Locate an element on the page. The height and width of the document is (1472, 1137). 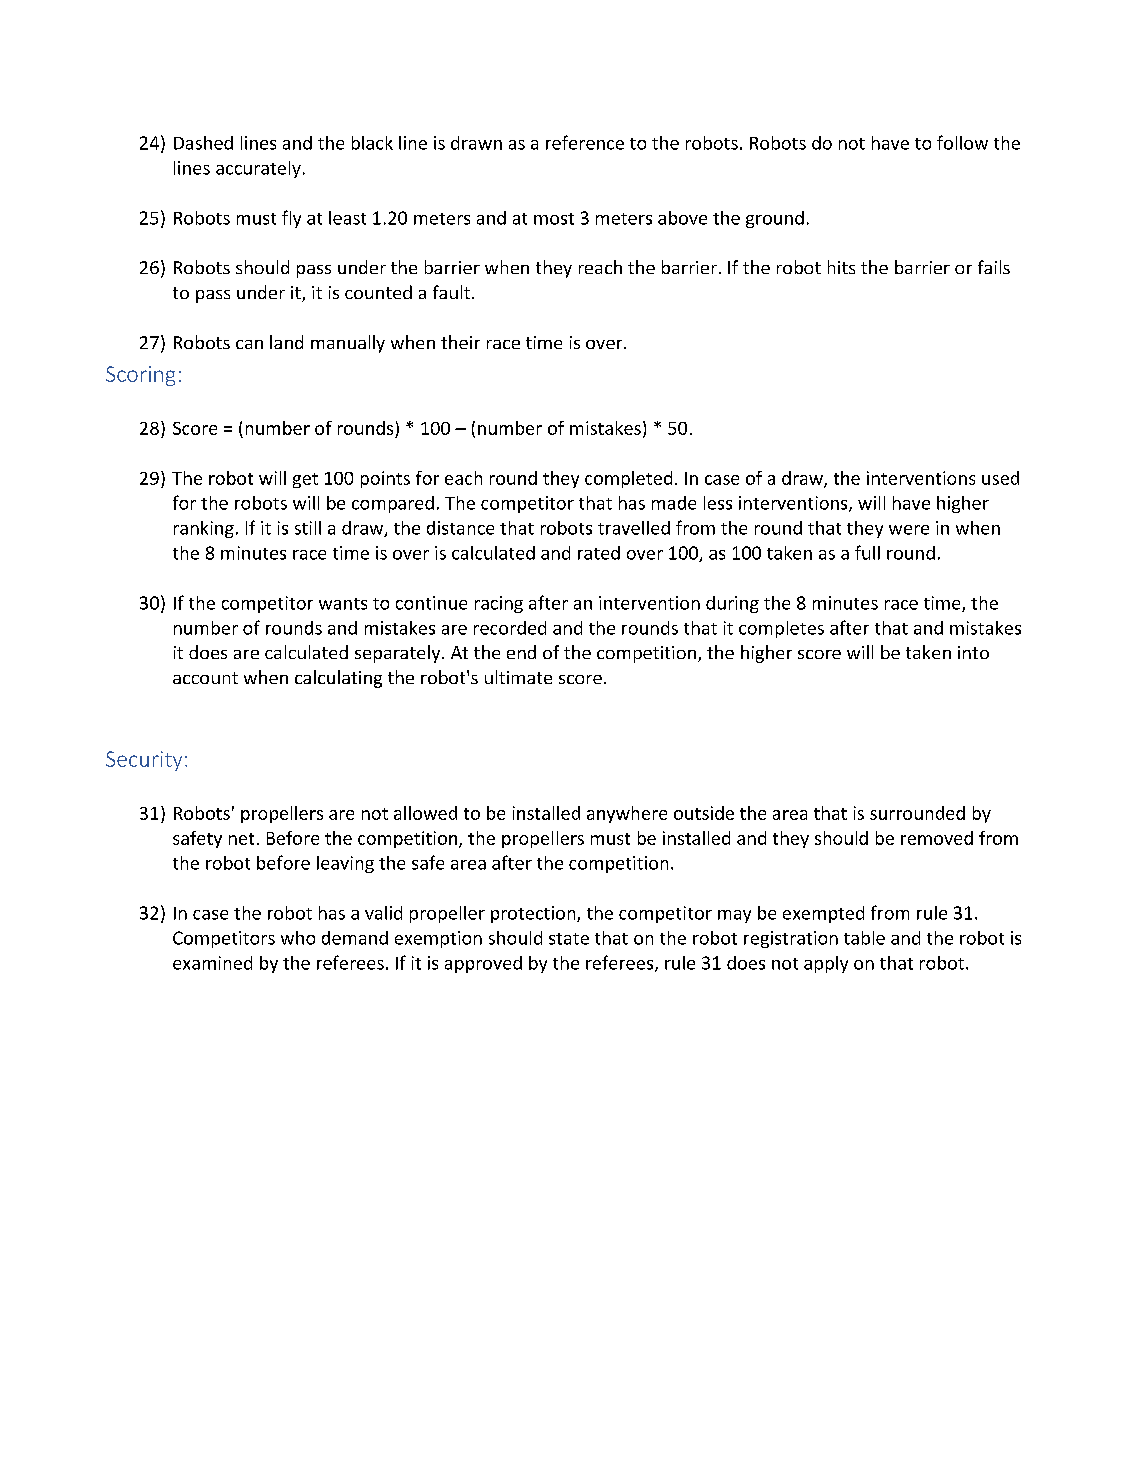
anywhere is located at coordinates (627, 814).
